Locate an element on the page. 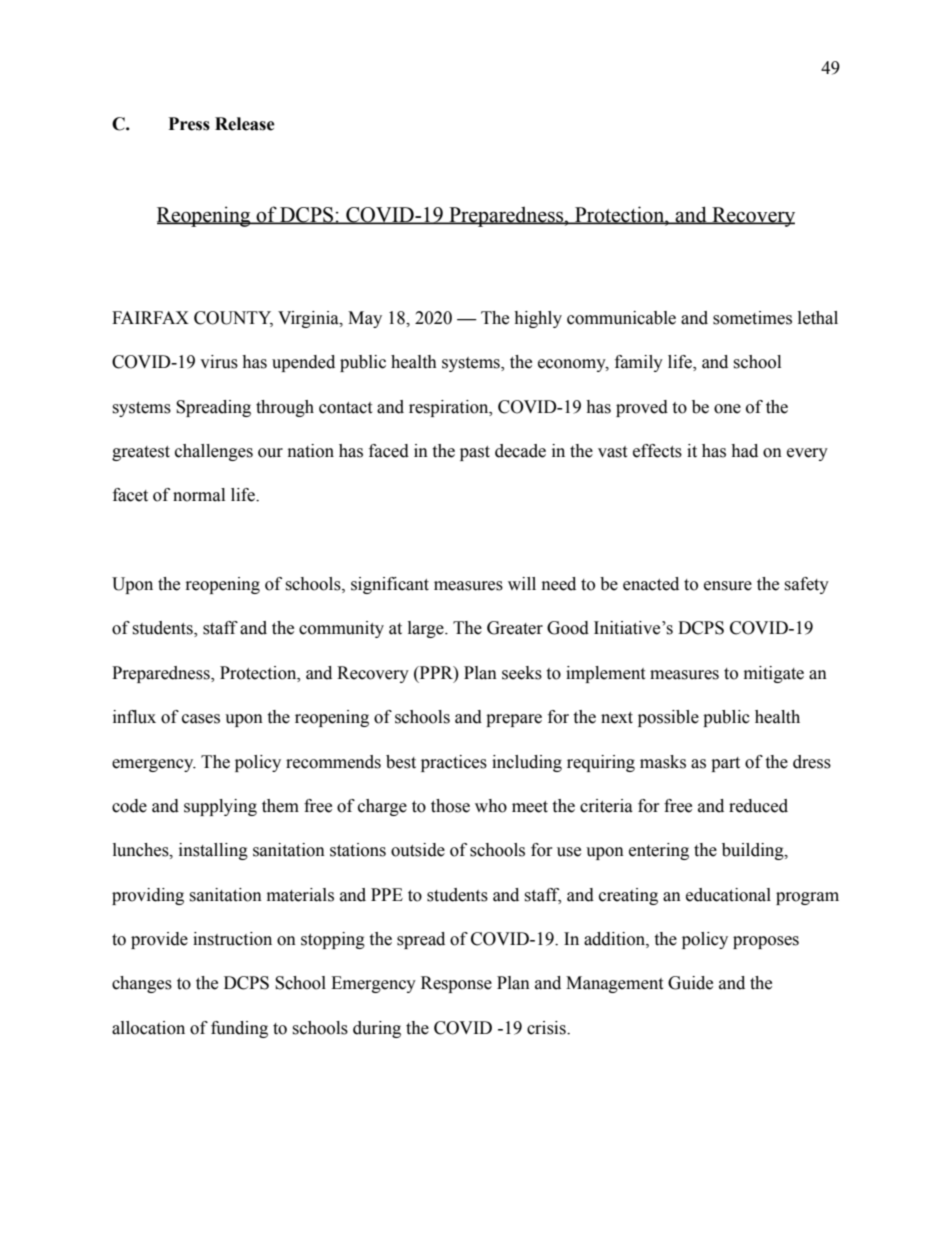  virus is located at coordinates (219, 362).
